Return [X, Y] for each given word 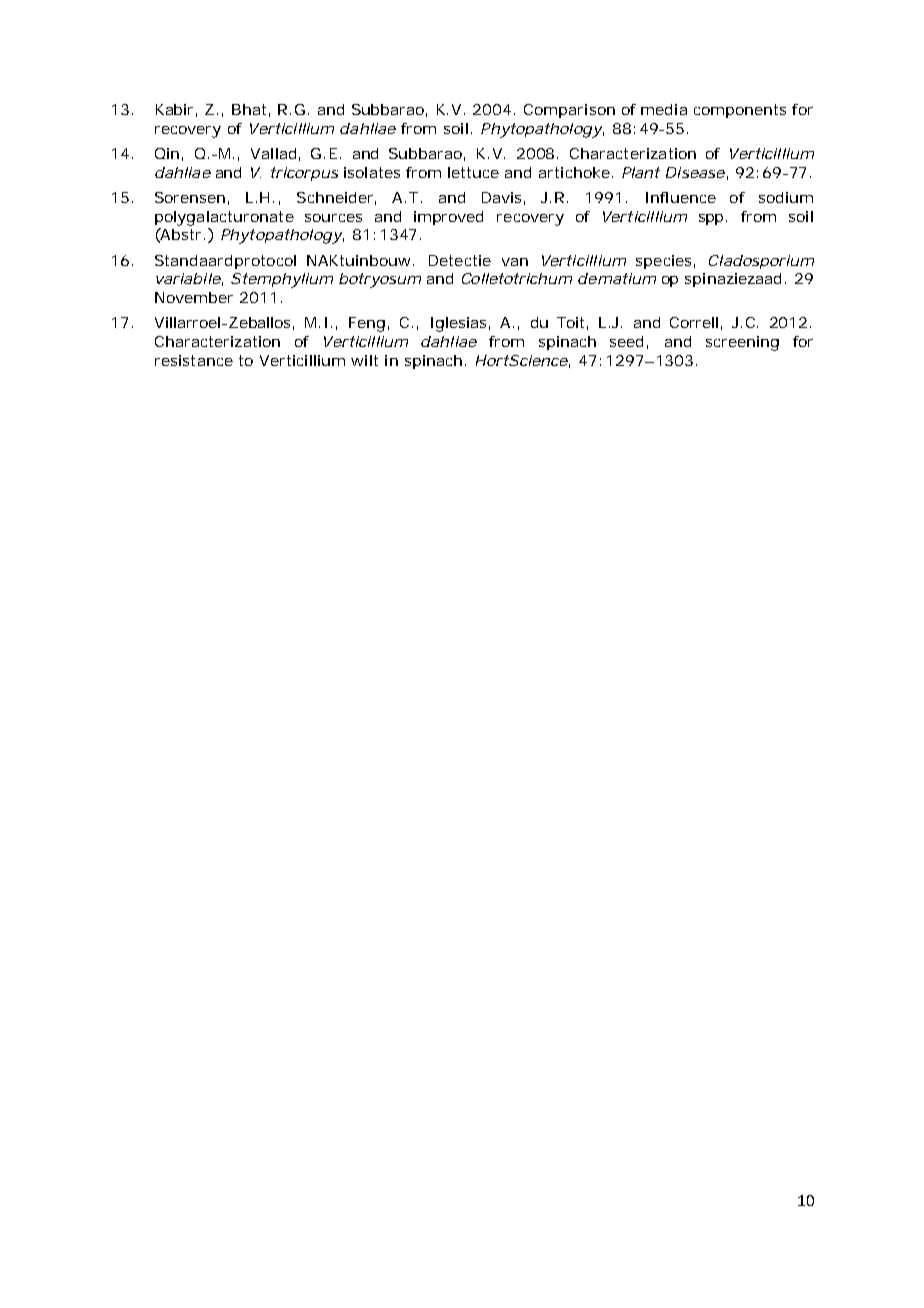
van [515, 262]
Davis [503, 198]
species [665, 262]
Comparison [569, 111]
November [194, 297]
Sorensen [192, 198]
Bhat [251, 110]
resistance [194, 360]
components [740, 111]
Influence [681, 197]
